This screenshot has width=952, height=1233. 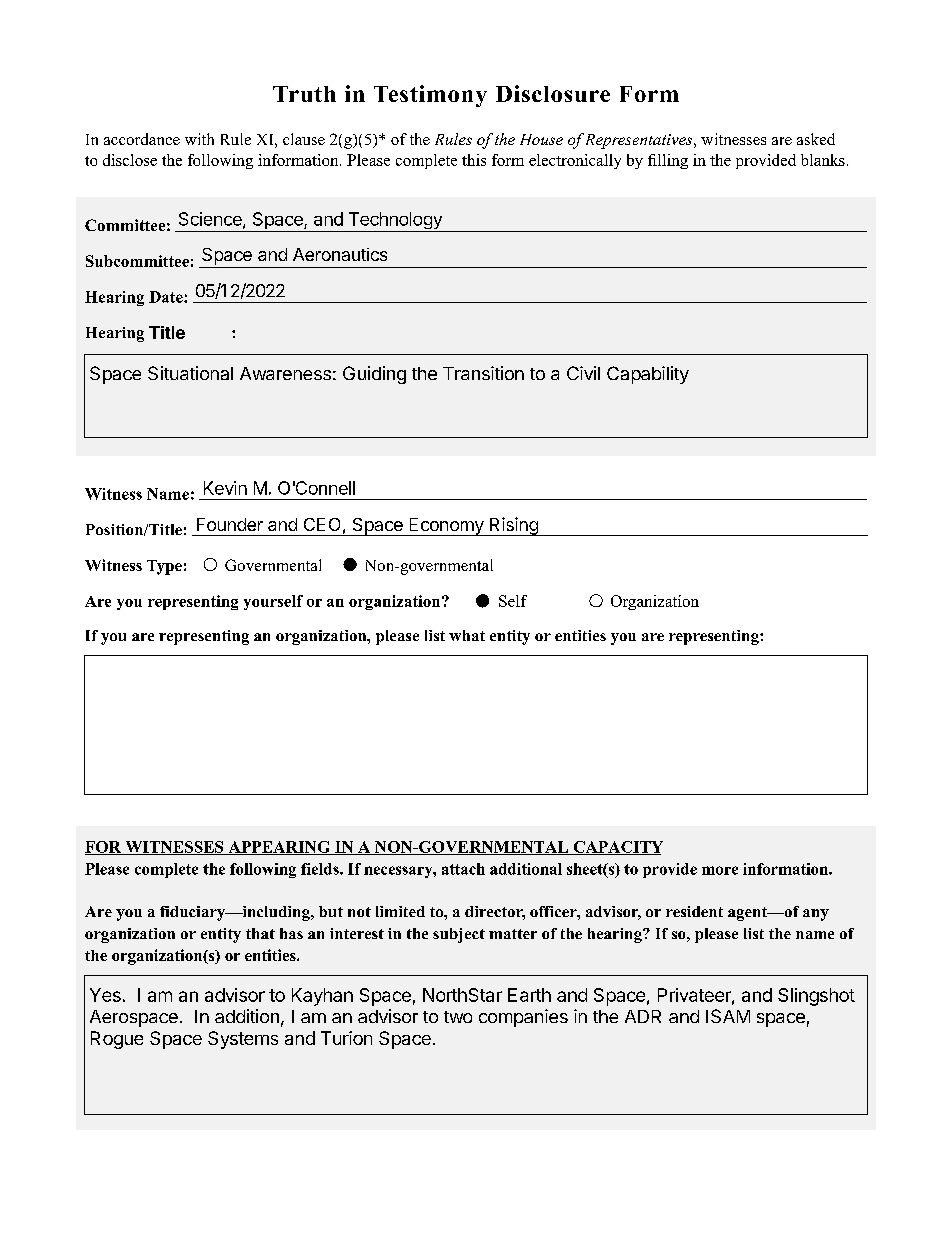 I want to click on what, so click(x=467, y=635).
